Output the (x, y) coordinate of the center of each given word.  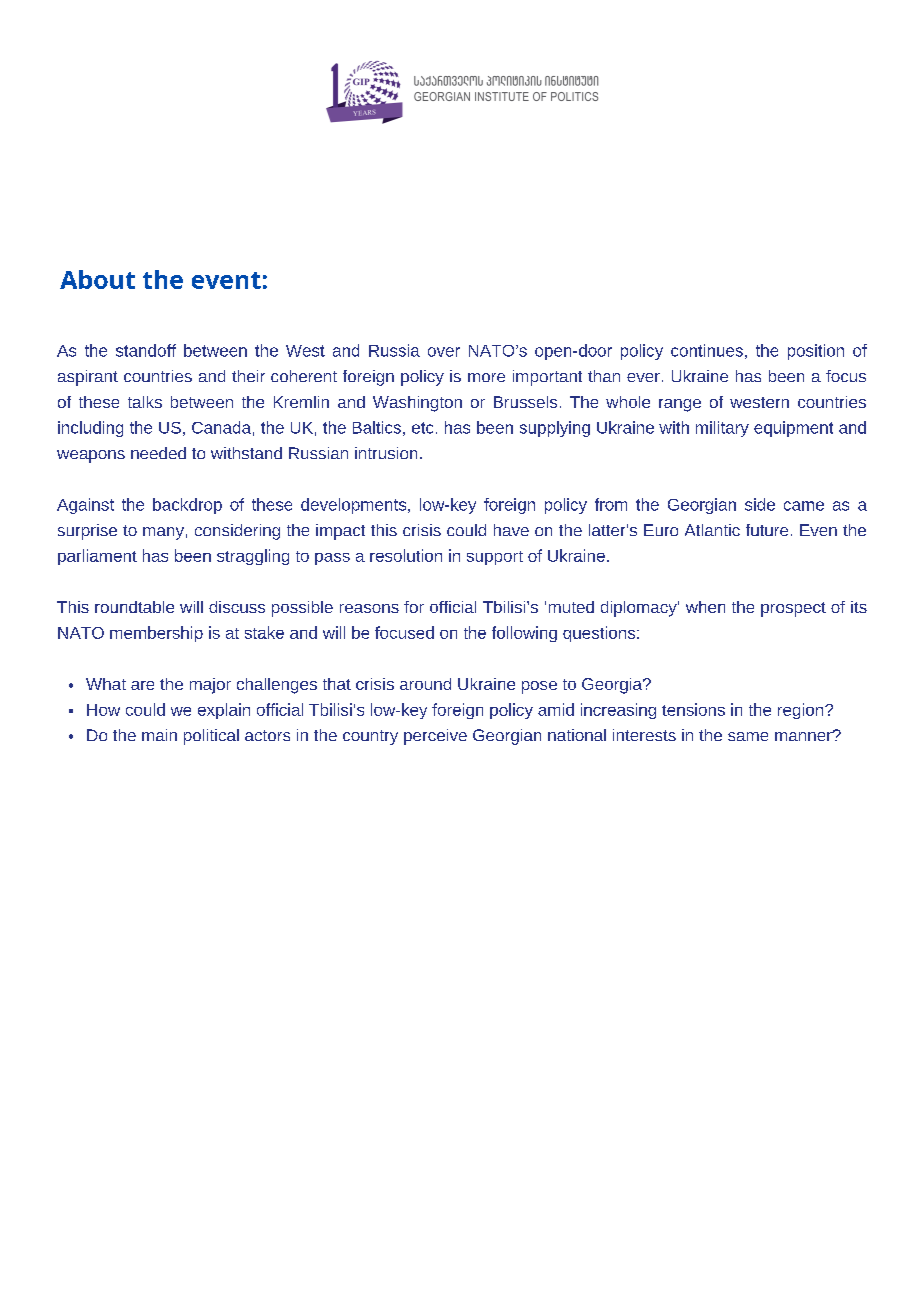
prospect (793, 609)
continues (707, 350)
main (159, 735)
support (495, 558)
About (97, 279)
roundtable (134, 607)
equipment (793, 429)
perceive (435, 737)
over (444, 352)
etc (422, 428)
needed (158, 453)
